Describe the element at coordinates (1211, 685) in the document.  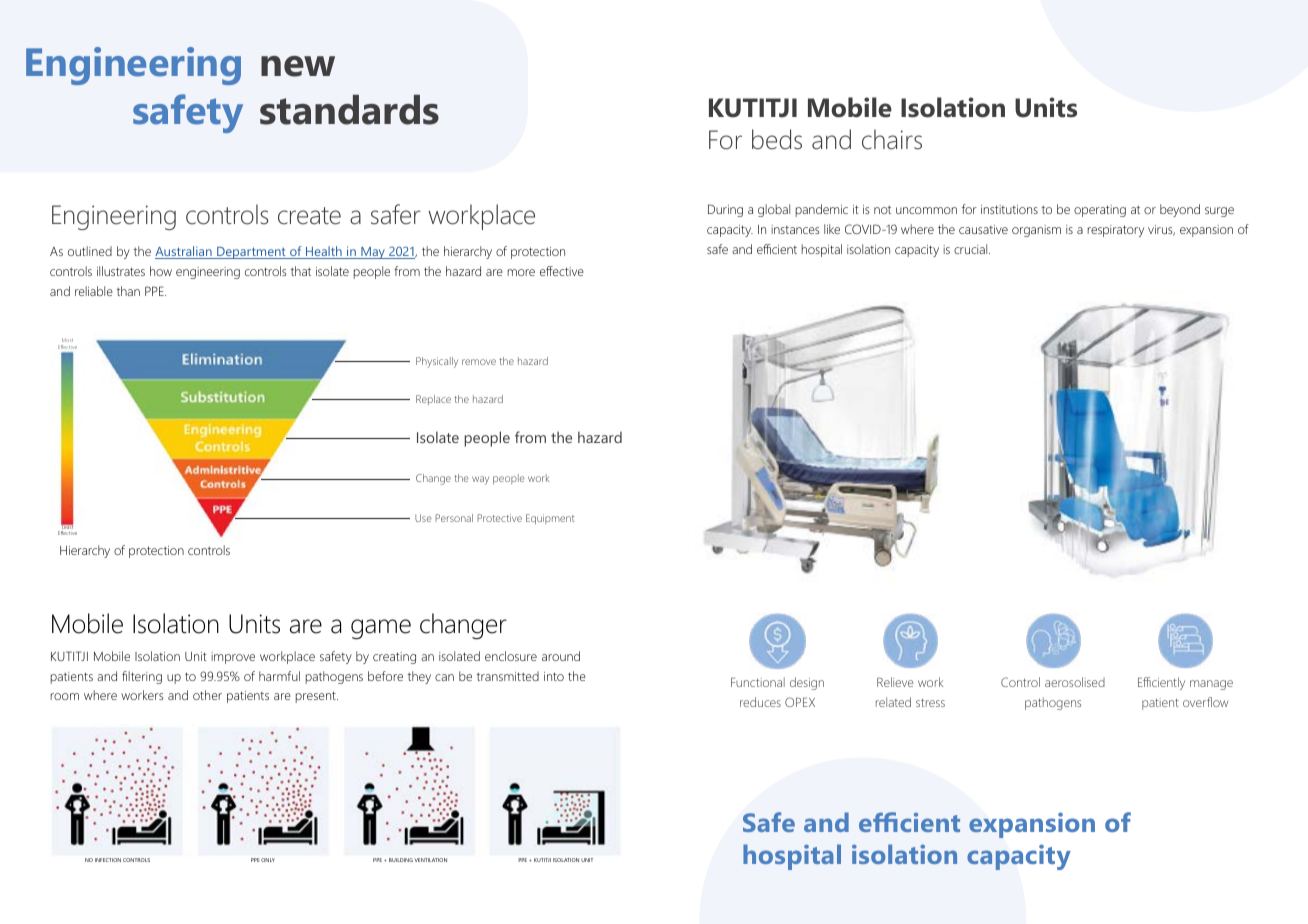
I see `manage` at that location.
